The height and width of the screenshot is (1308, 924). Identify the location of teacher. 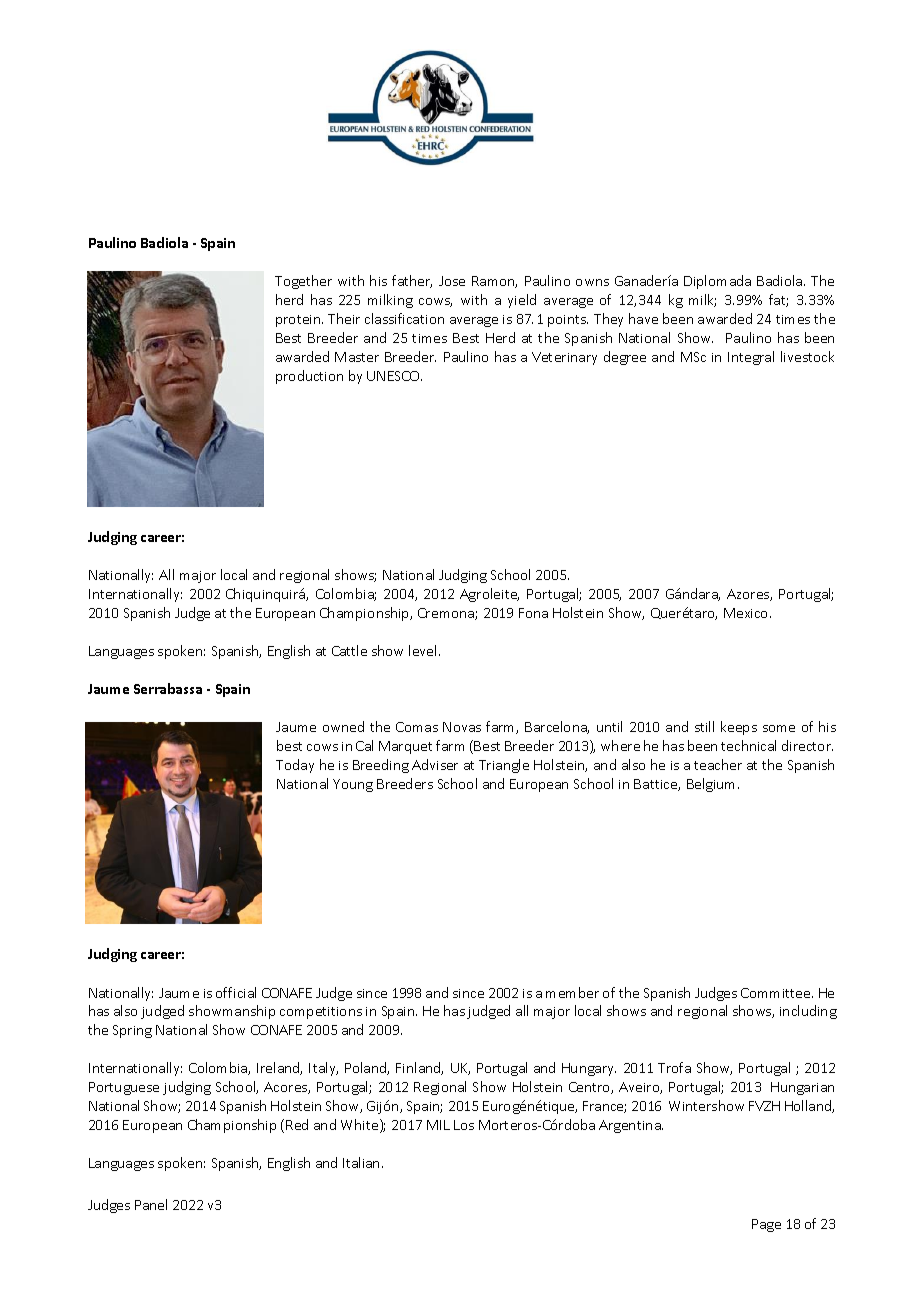
(718, 764).
